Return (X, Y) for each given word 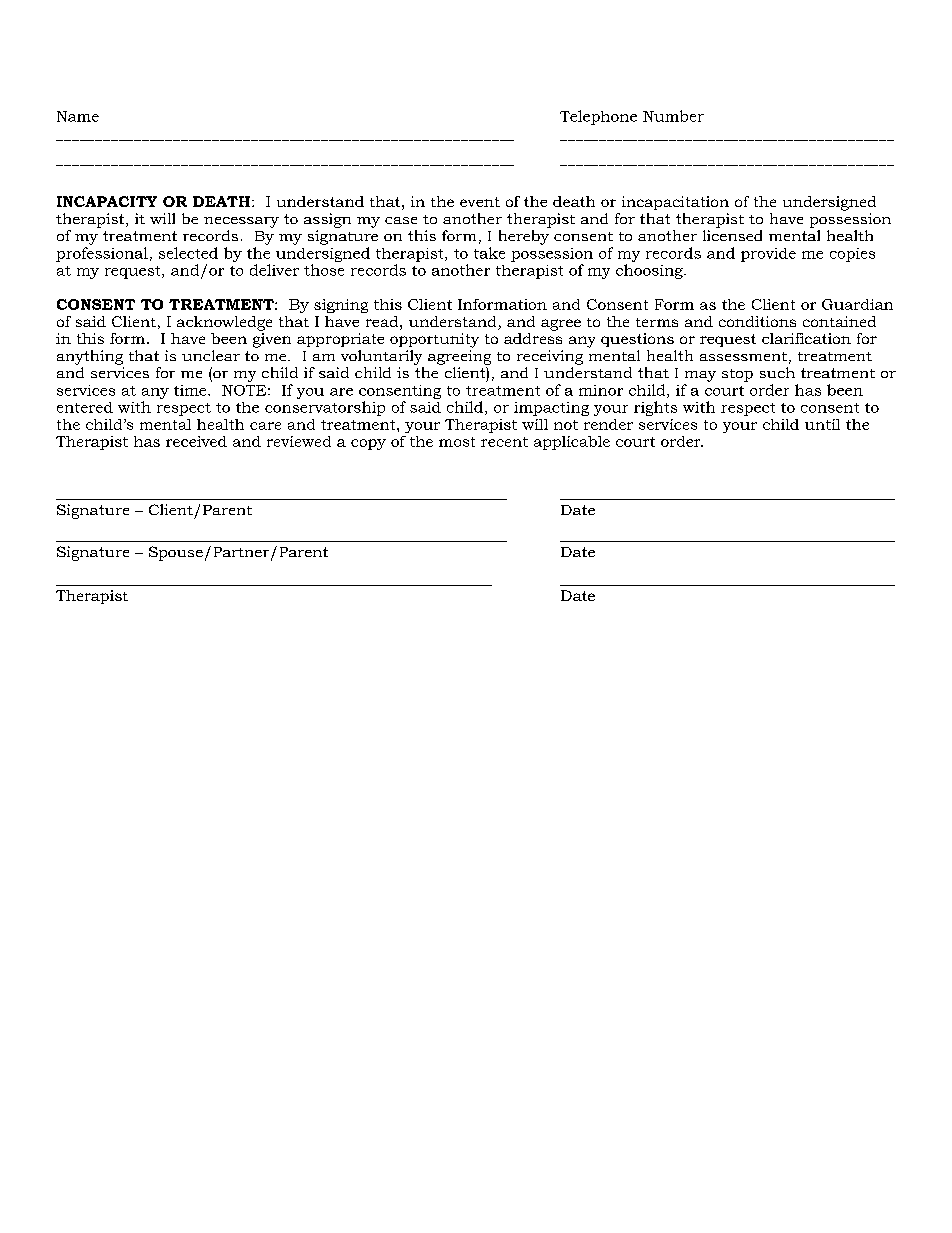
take (489, 253)
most (457, 442)
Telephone (598, 117)
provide (768, 255)
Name (78, 116)
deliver (274, 270)
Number (673, 116)
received (196, 441)
